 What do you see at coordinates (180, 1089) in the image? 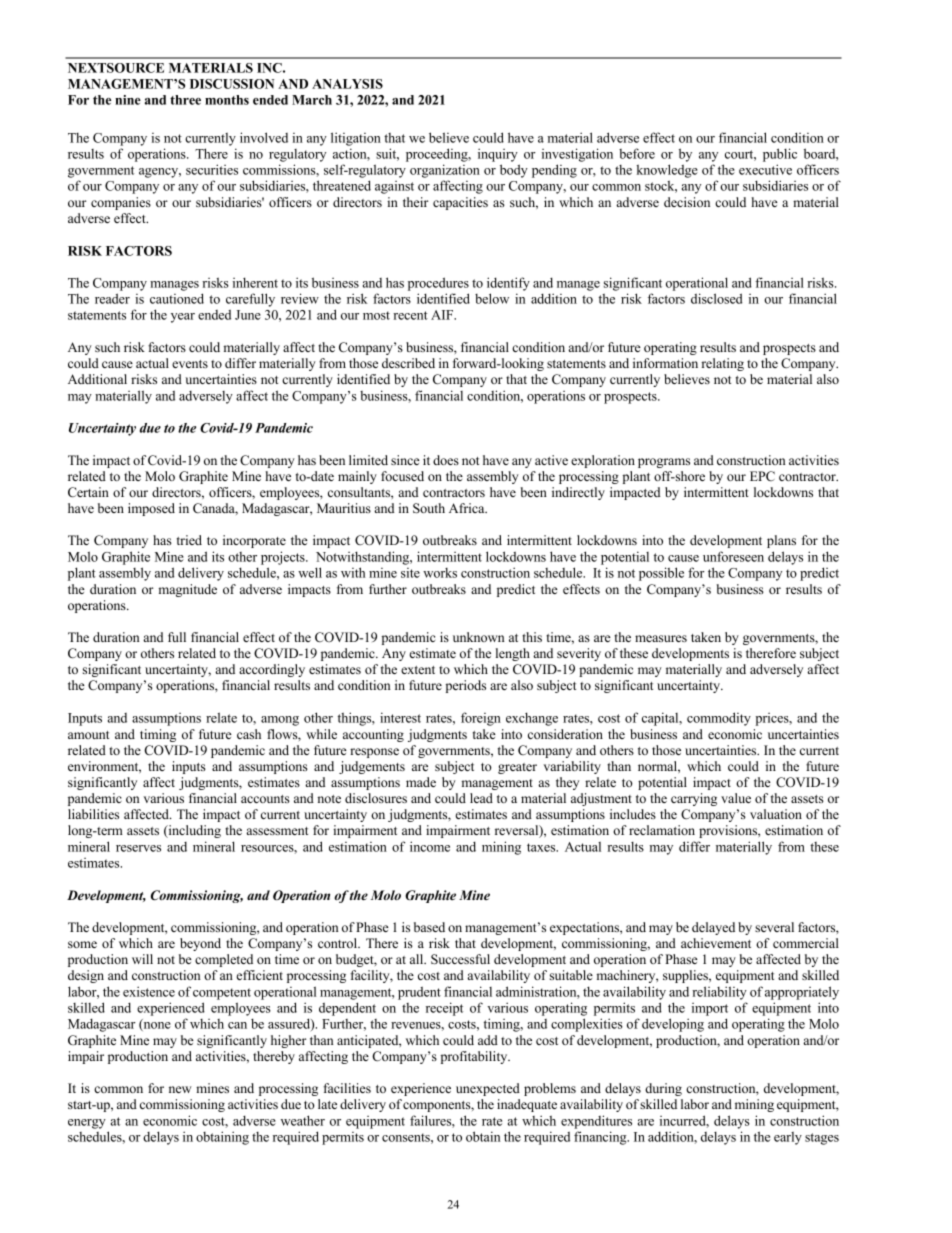
I see `new` at bounding box center [180, 1089].
